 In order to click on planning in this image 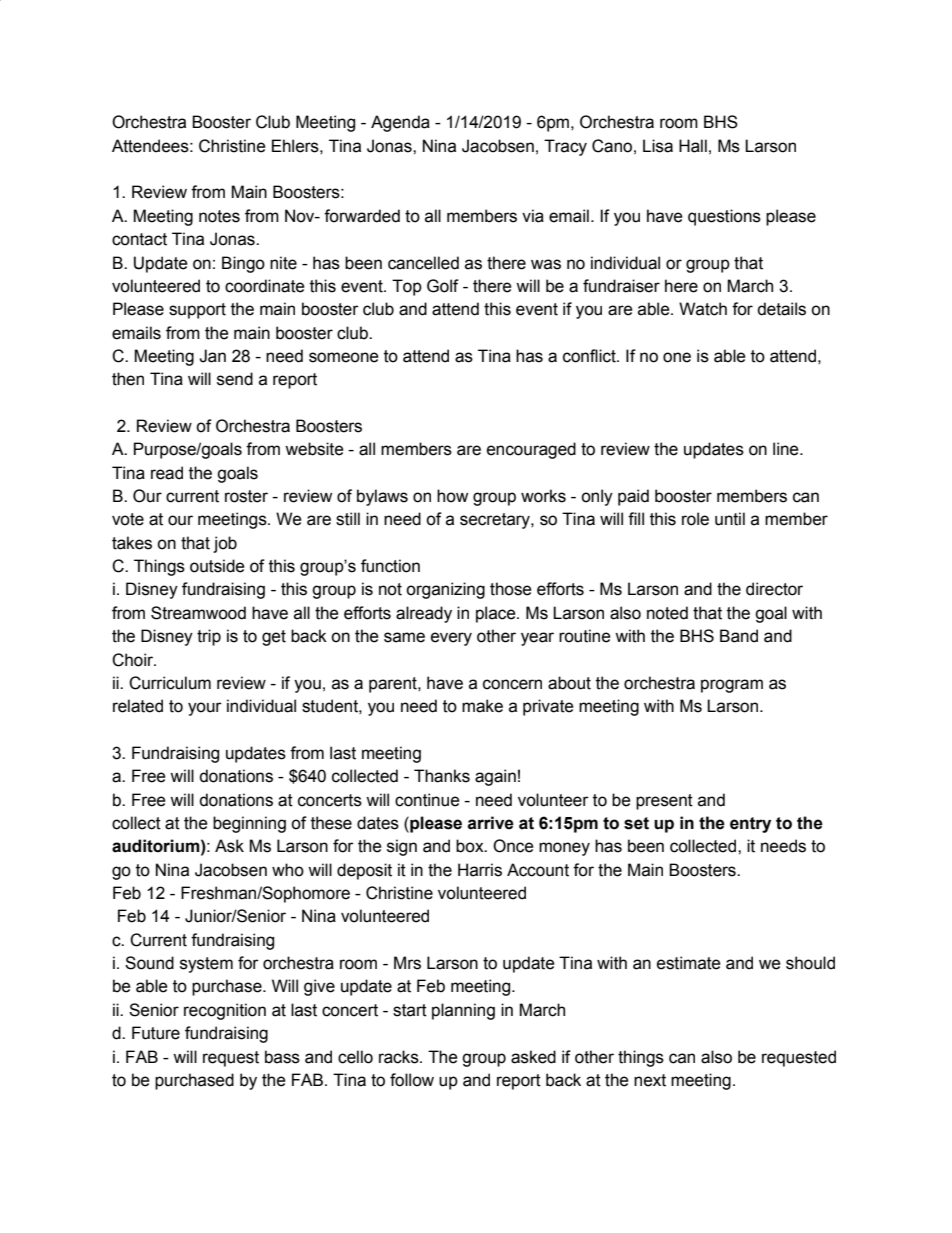, I will do `click(463, 1011)`.
